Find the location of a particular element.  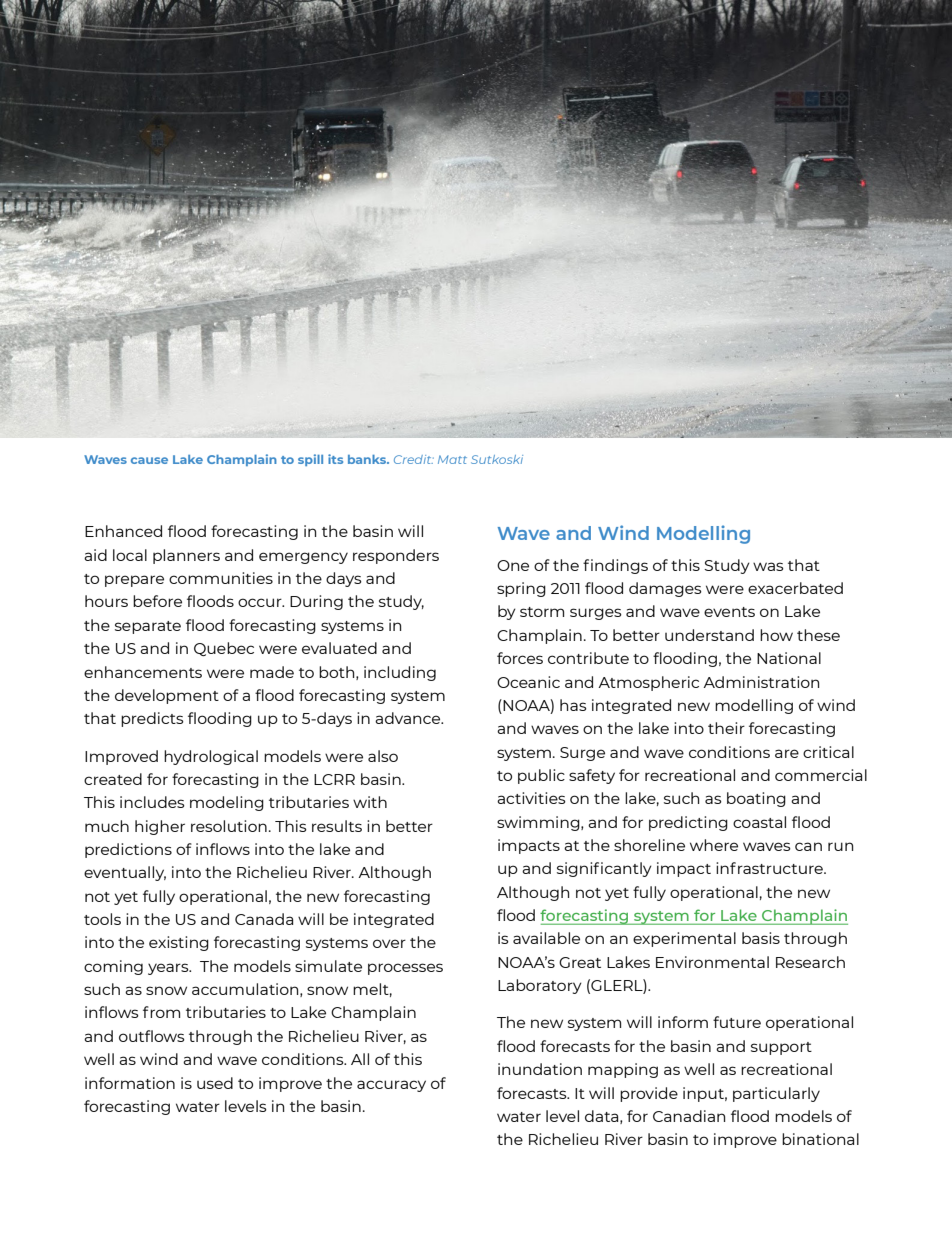

boating is located at coordinates (756, 799).
